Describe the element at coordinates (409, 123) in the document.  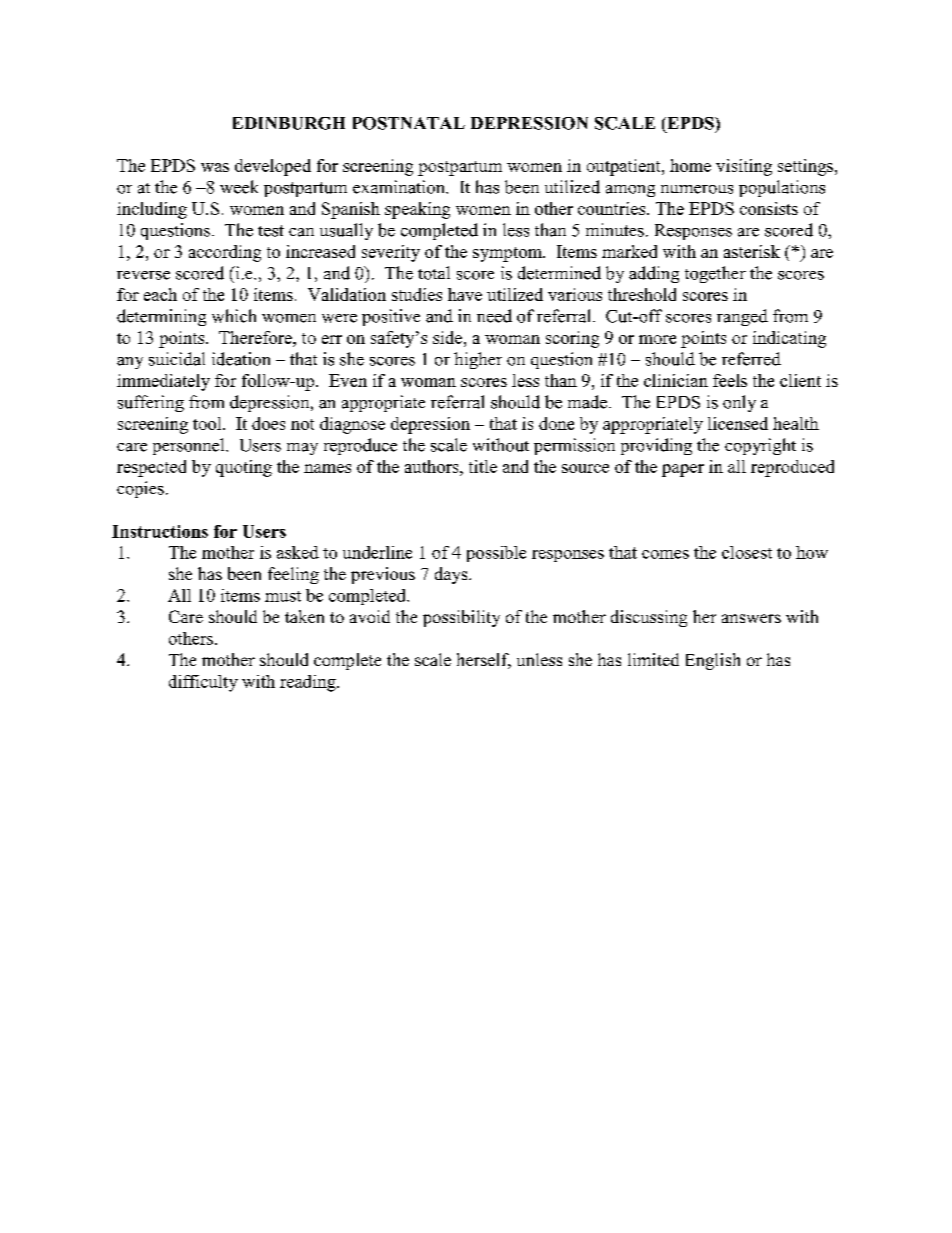
I see `POSTNATAL` at that location.
